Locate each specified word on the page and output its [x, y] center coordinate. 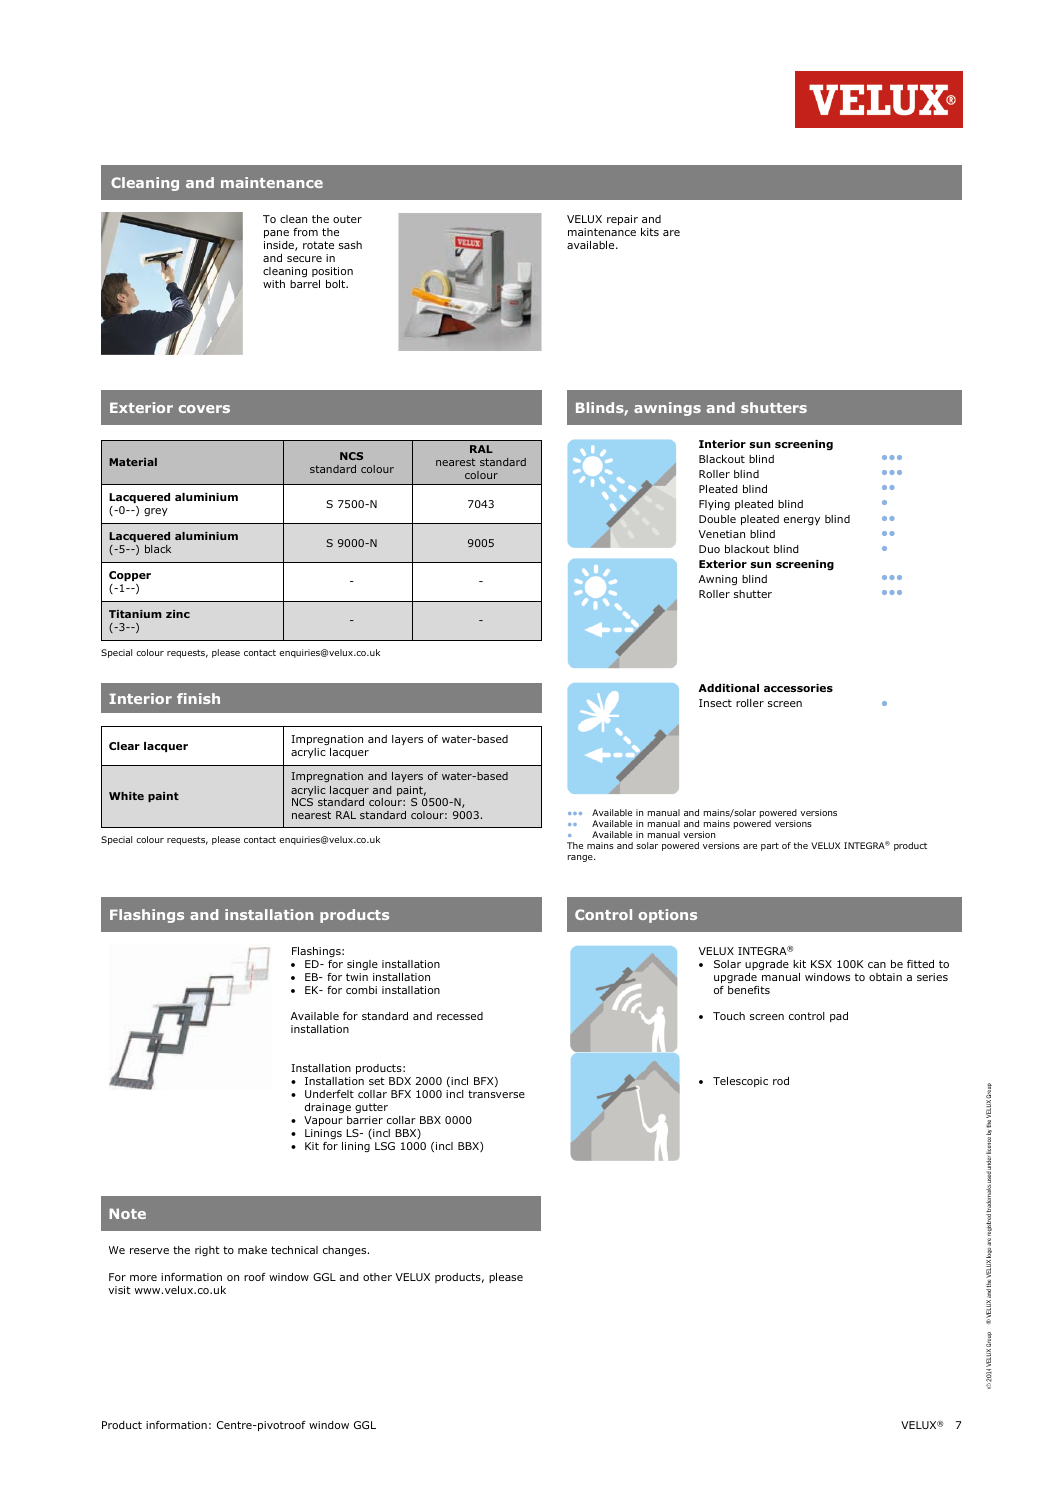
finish [198, 698]
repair [622, 220]
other [377, 1277]
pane [276, 234]
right [207, 1251]
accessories [798, 688]
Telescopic [740, 1082]
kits [650, 232]
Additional [728, 688]
